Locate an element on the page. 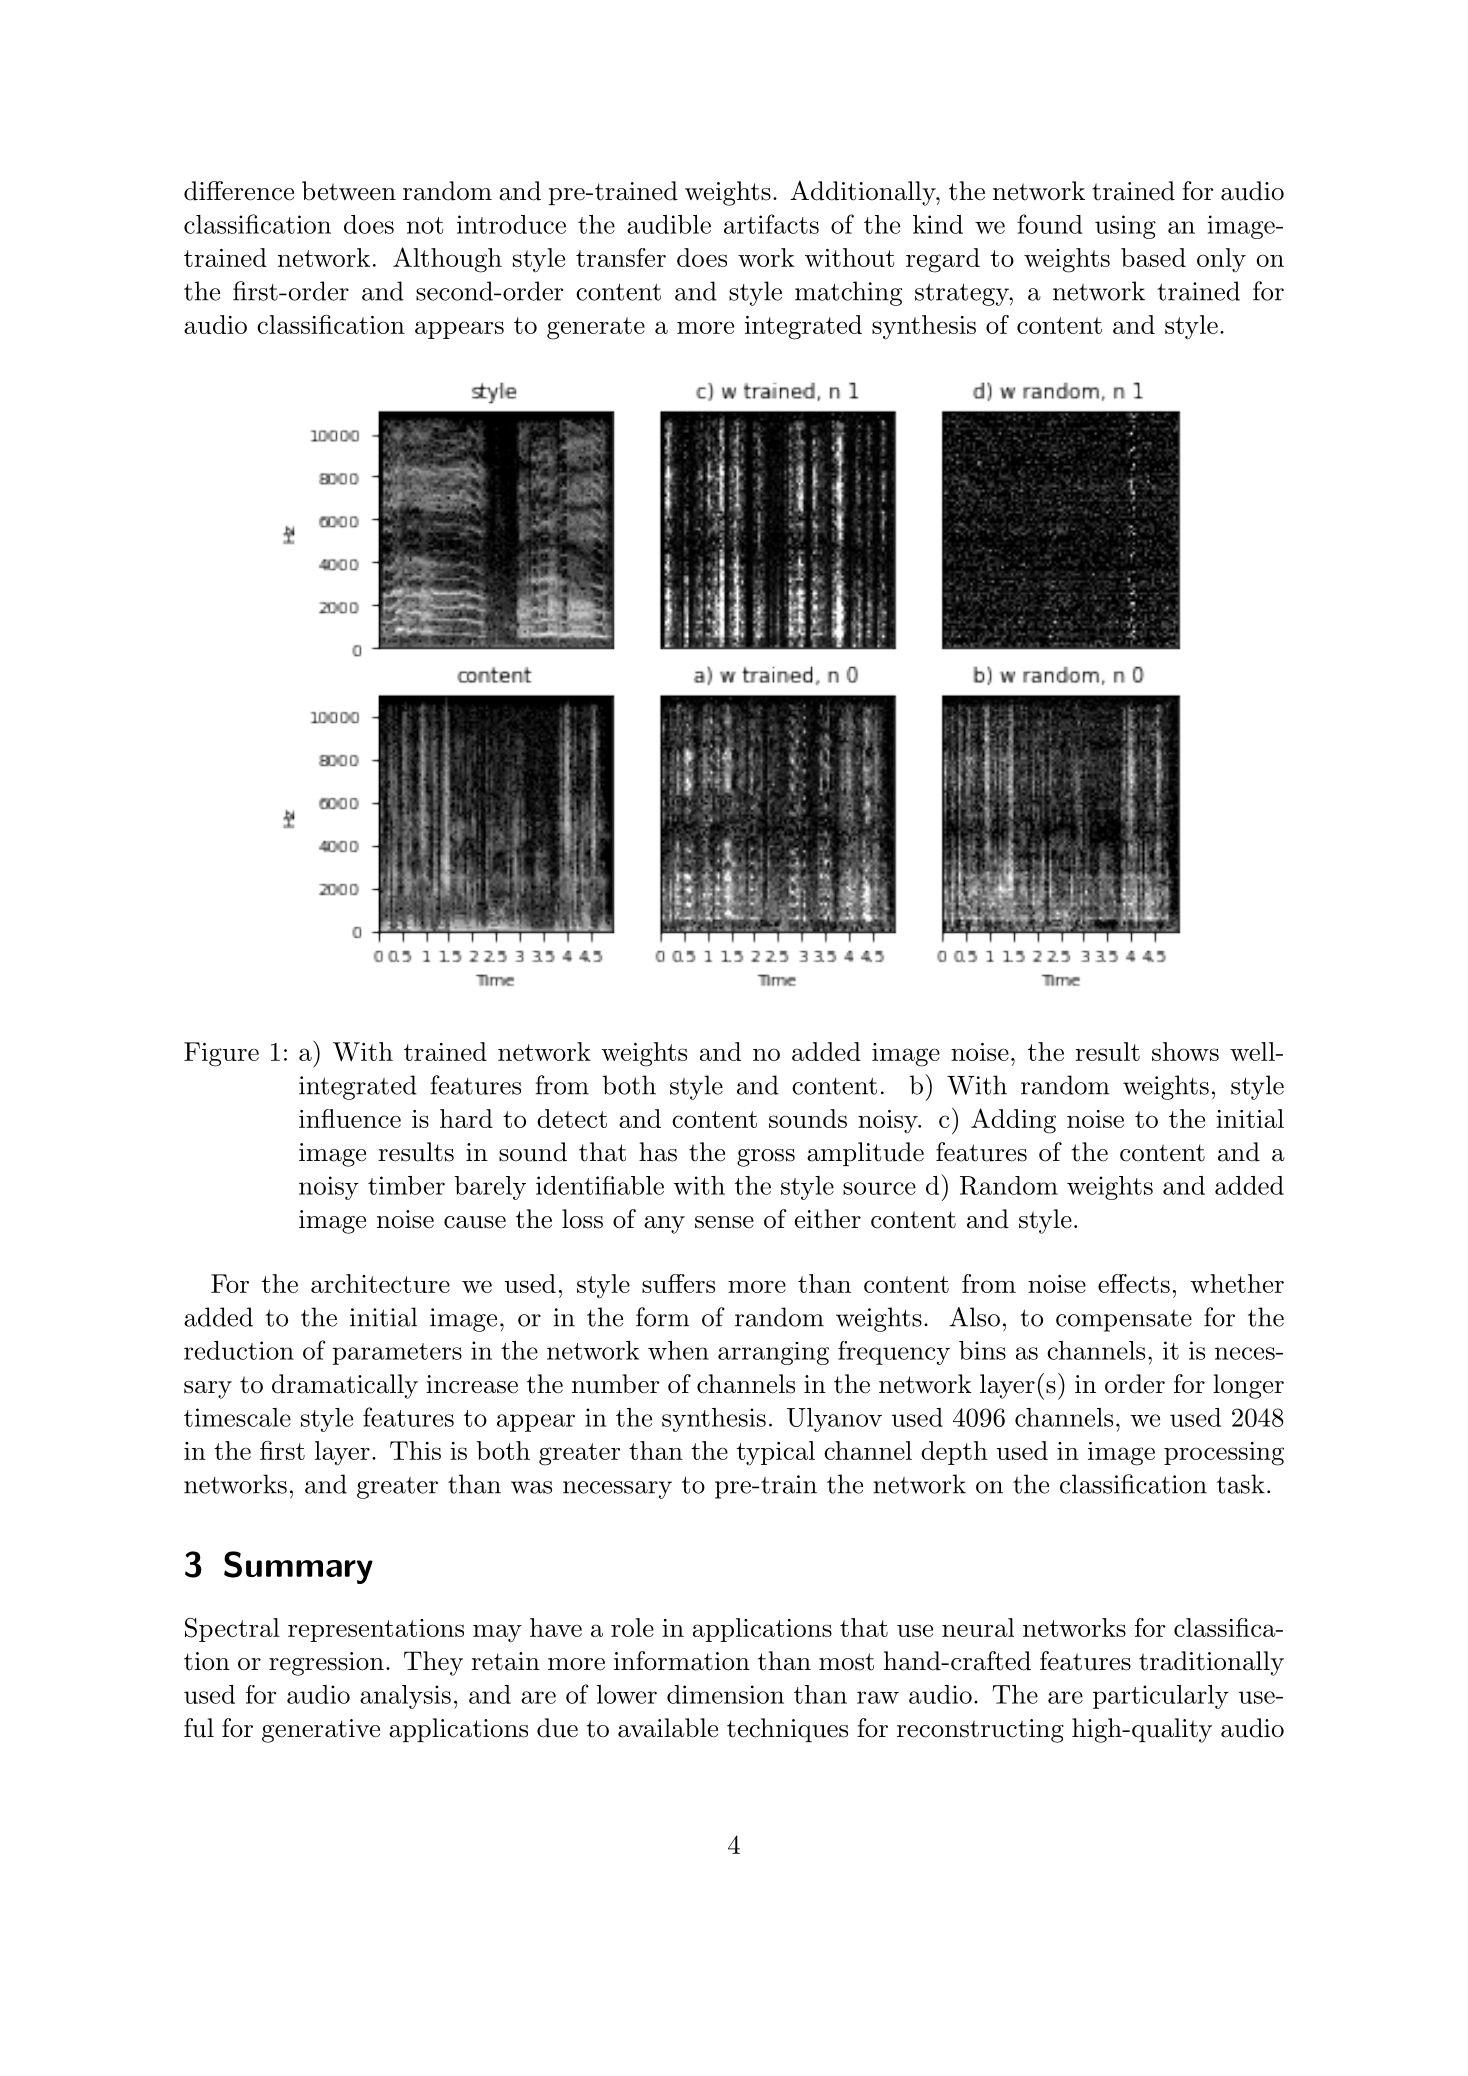  regression is located at coordinates (326, 1664).
